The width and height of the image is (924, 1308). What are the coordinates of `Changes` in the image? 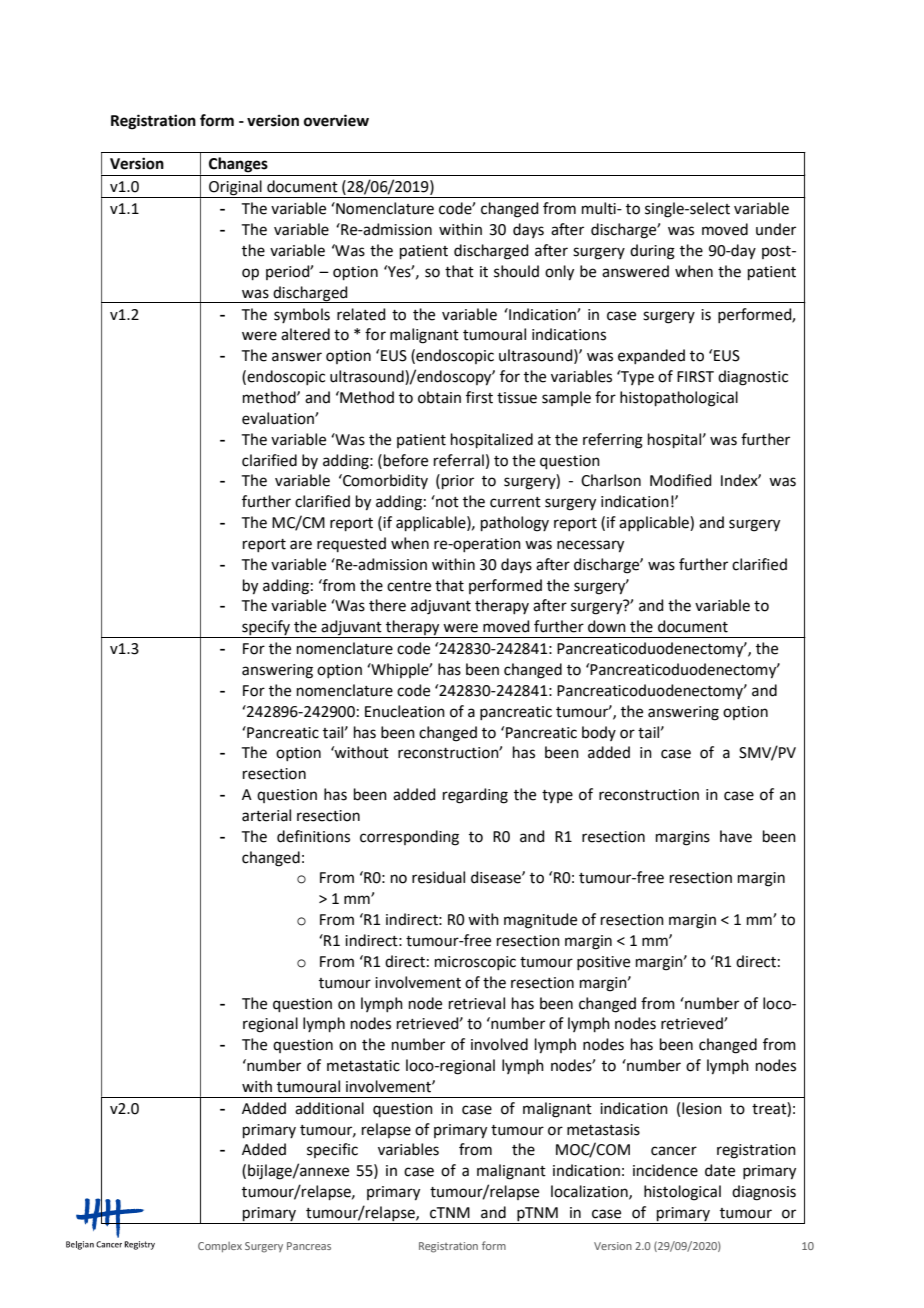 It's located at (238, 165).
